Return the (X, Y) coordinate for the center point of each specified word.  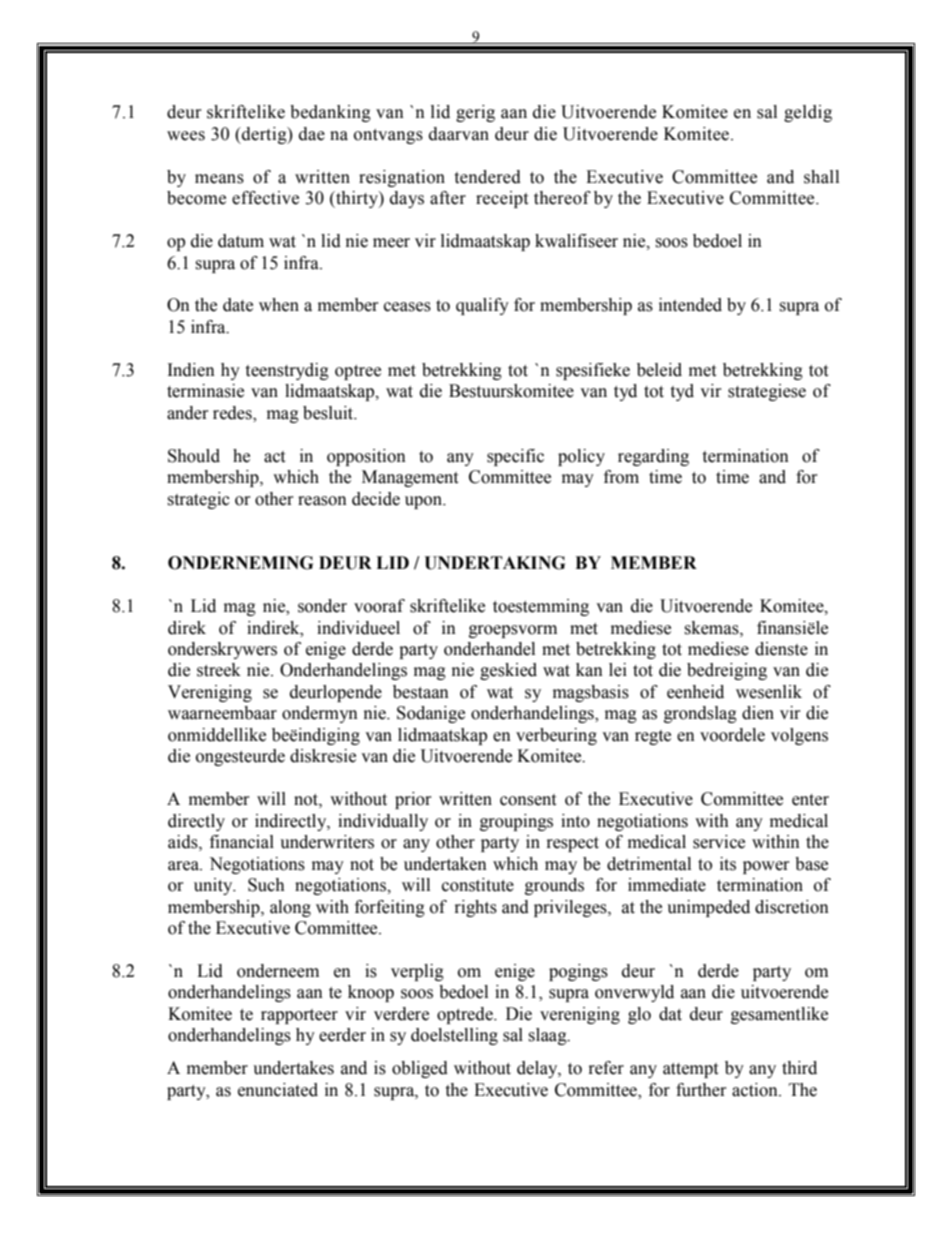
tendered (487, 177)
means (219, 179)
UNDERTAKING (494, 563)
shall (821, 177)
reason (322, 501)
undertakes (293, 1068)
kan (589, 670)
